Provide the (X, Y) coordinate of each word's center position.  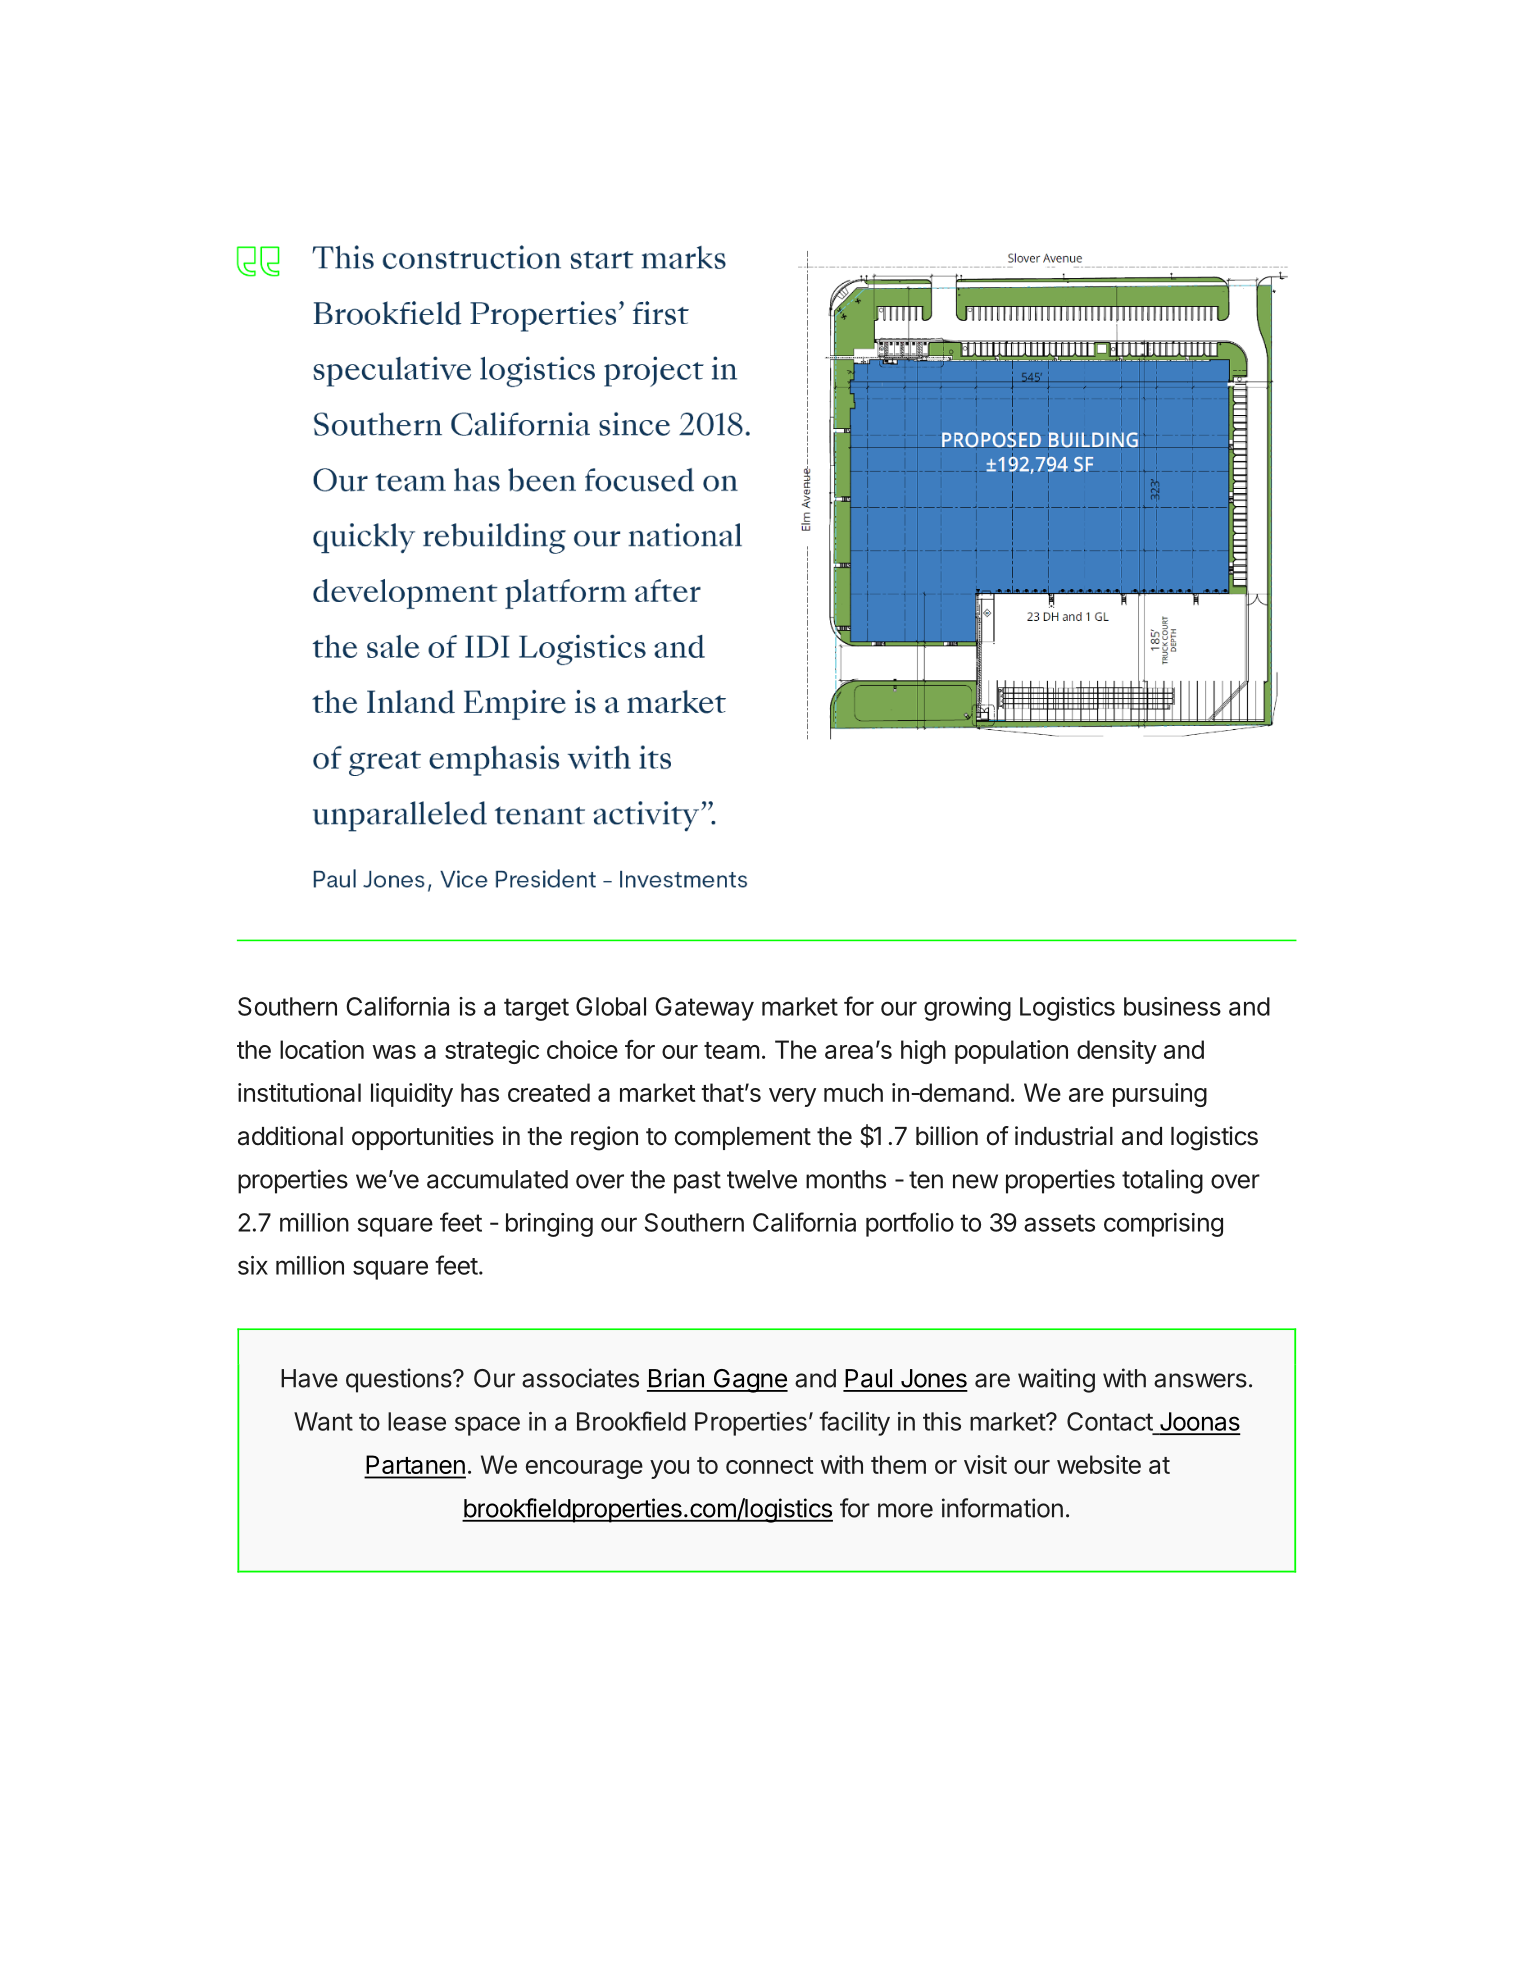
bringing (549, 1225)
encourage (584, 1469)
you (669, 1469)
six (253, 1265)
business (1172, 1006)
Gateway (704, 1009)
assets (1059, 1223)
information (1002, 1508)
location (322, 1049)
